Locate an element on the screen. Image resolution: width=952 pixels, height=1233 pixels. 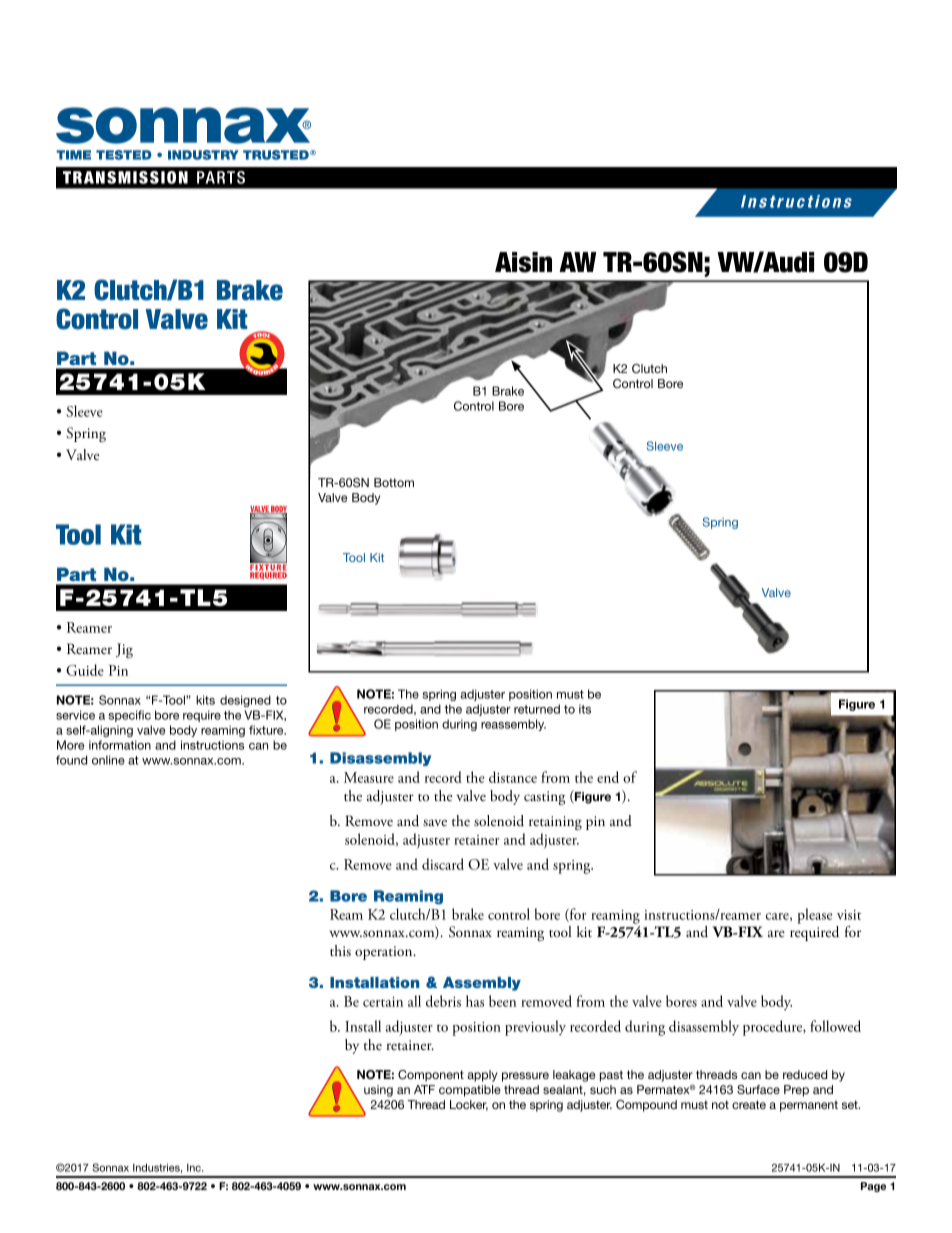
using is located at coordinates (378, 1091).
